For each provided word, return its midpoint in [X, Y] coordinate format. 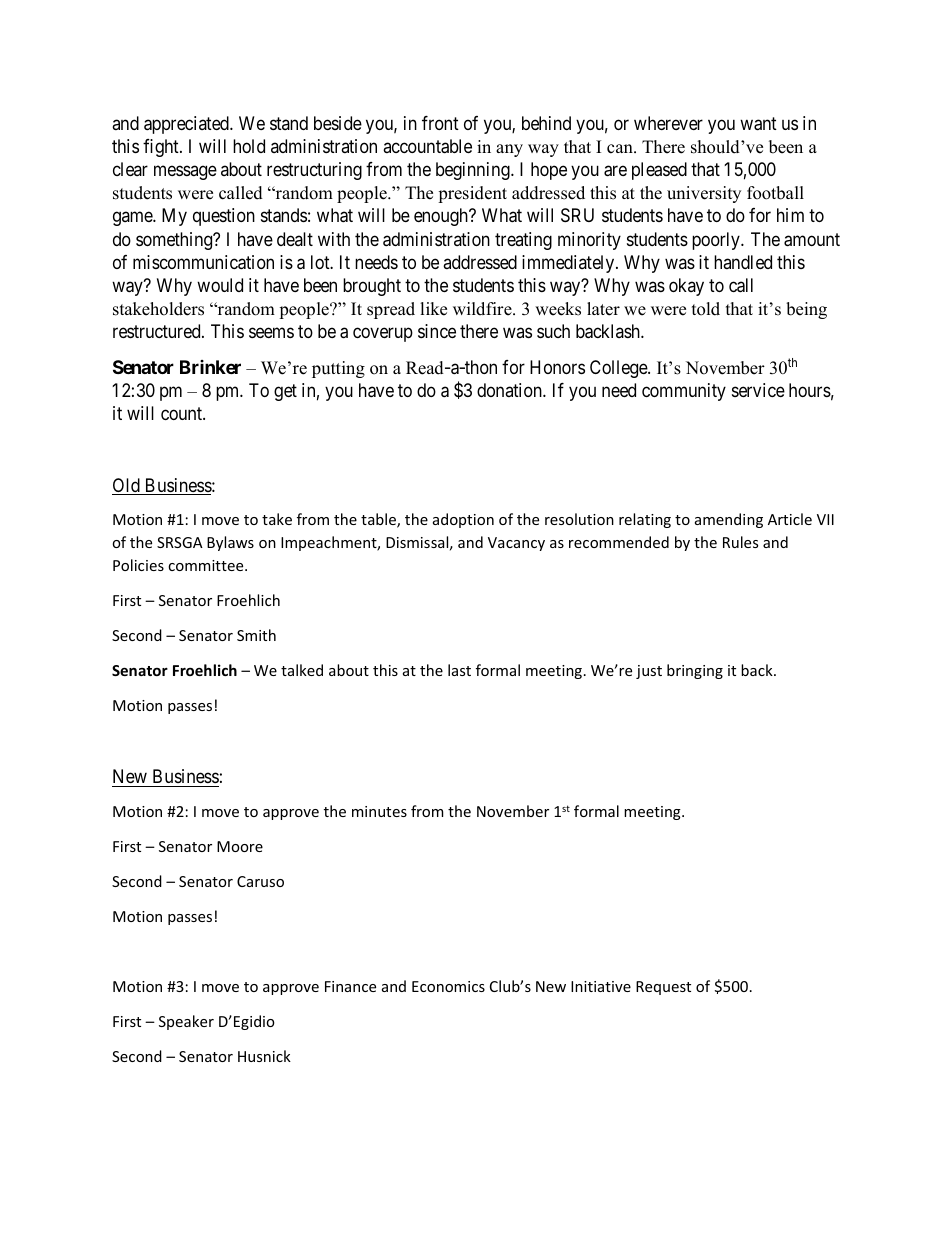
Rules [740, 542]
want [758, 124]
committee [207, 565]
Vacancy [516, 544]
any [509, 150]
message [185, 172]
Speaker [186, 1022]
